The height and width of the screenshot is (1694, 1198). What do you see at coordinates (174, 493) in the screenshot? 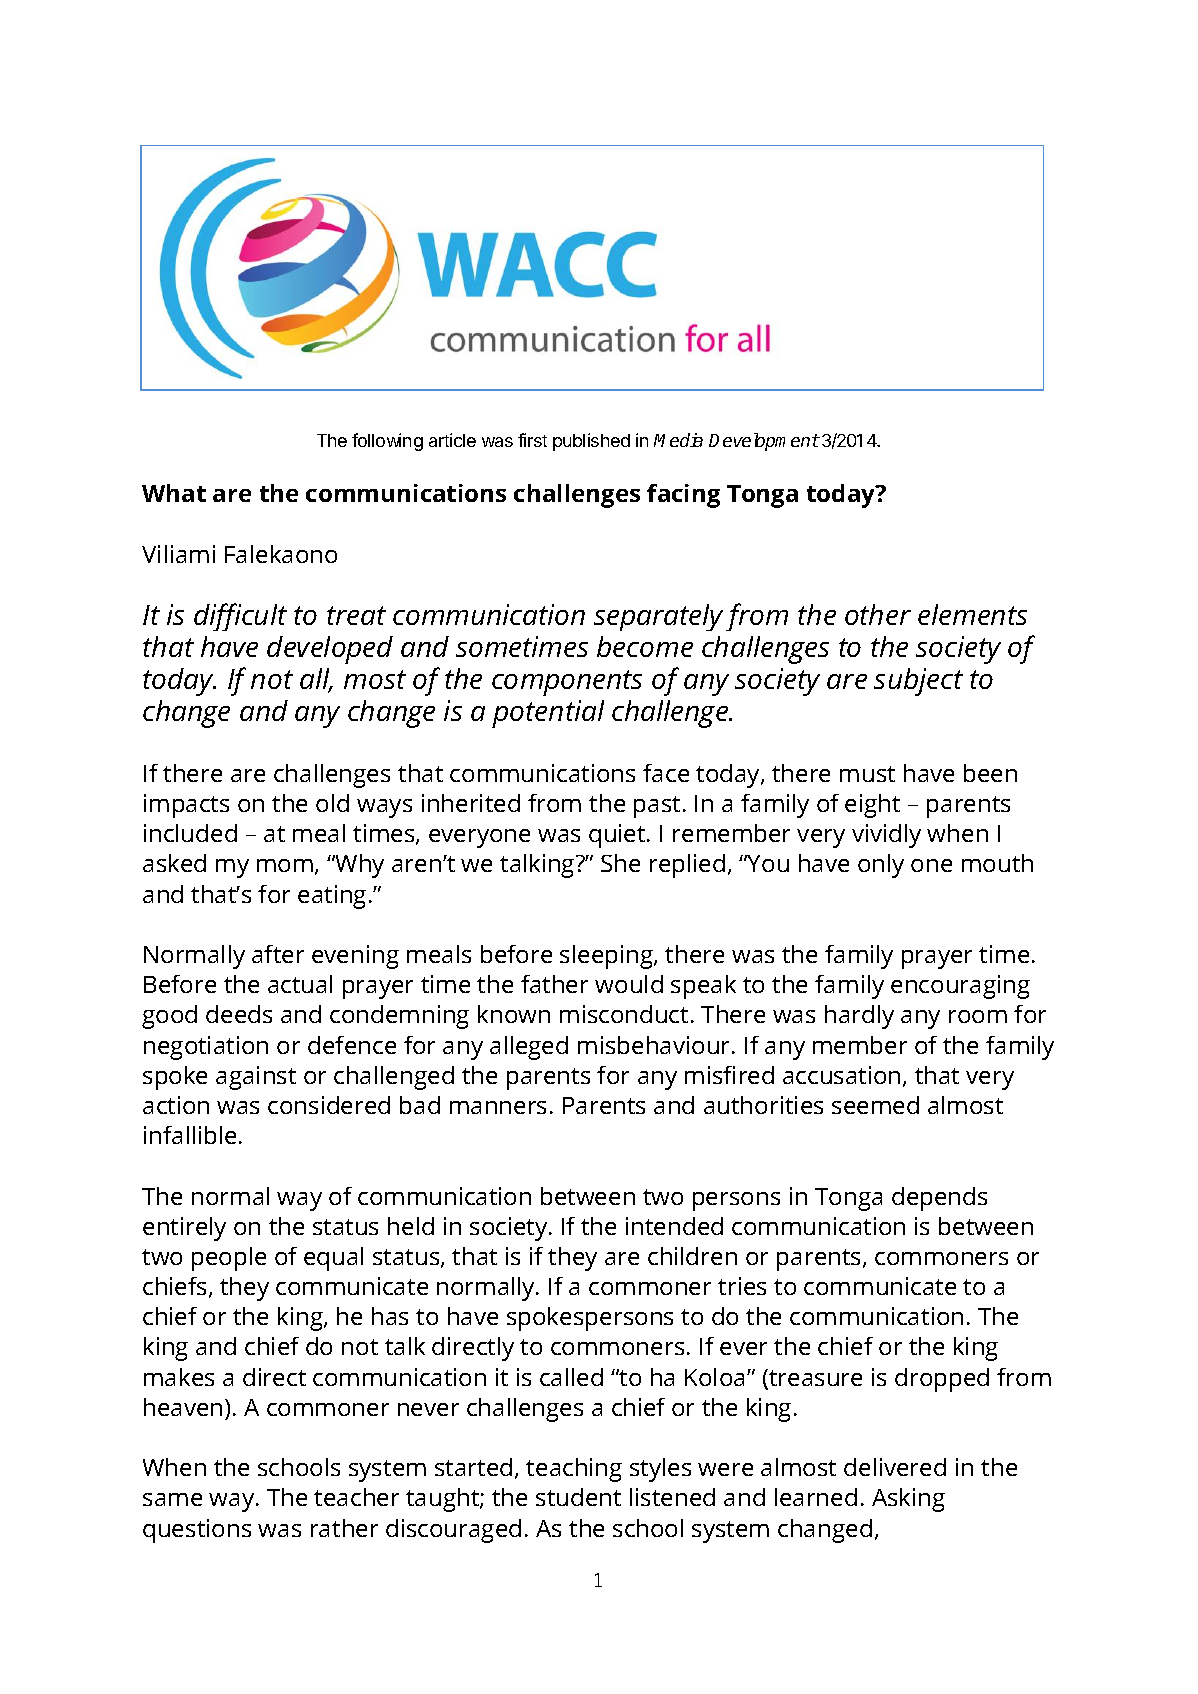
I see `What` at bounding box center [174, 493].
